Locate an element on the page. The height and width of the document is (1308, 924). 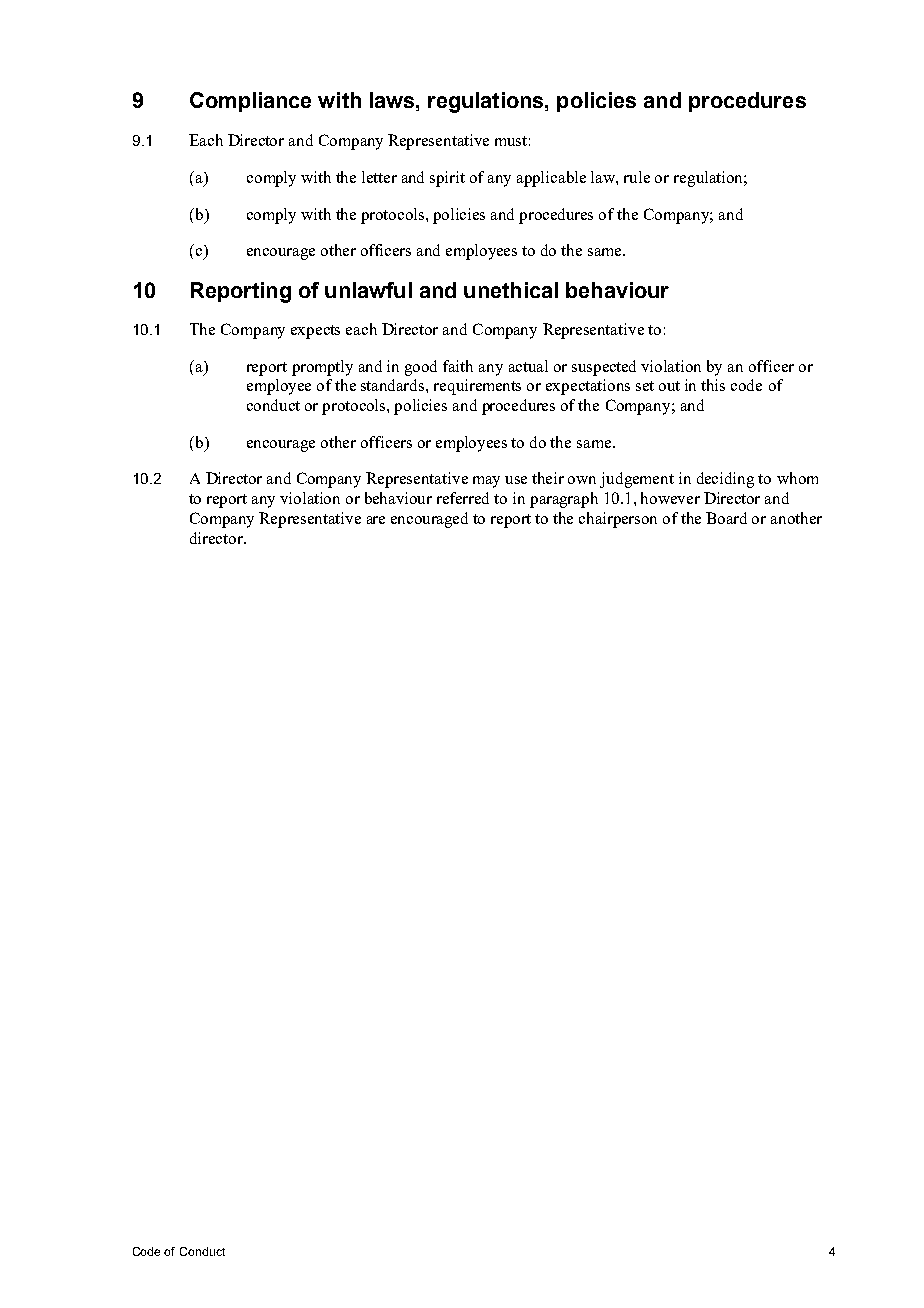
paragraph is located at coordinates (564, 500).
